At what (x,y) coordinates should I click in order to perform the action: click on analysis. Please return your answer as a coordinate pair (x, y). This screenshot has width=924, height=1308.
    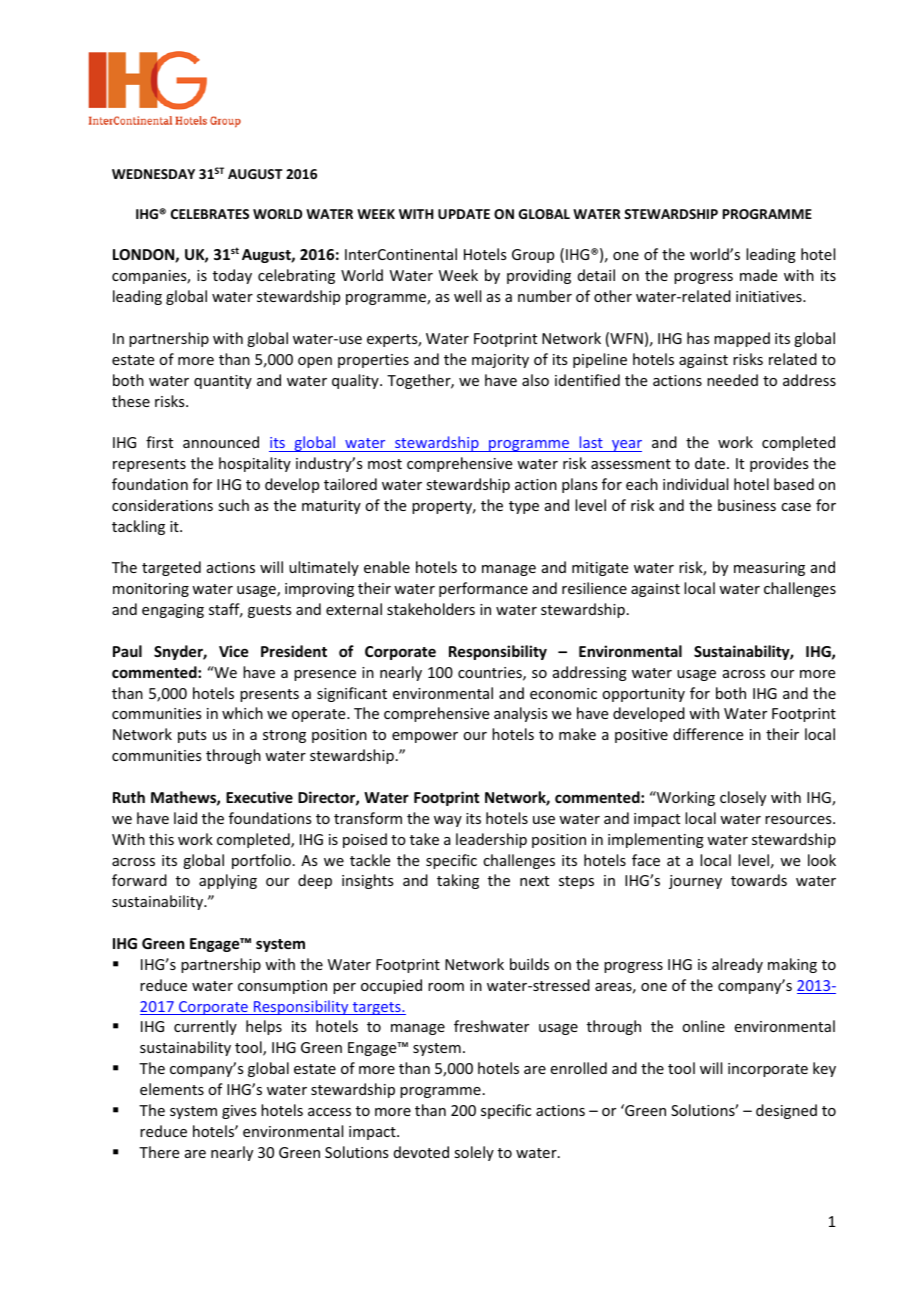
    Looking at the image, I should click on (520, 714).
